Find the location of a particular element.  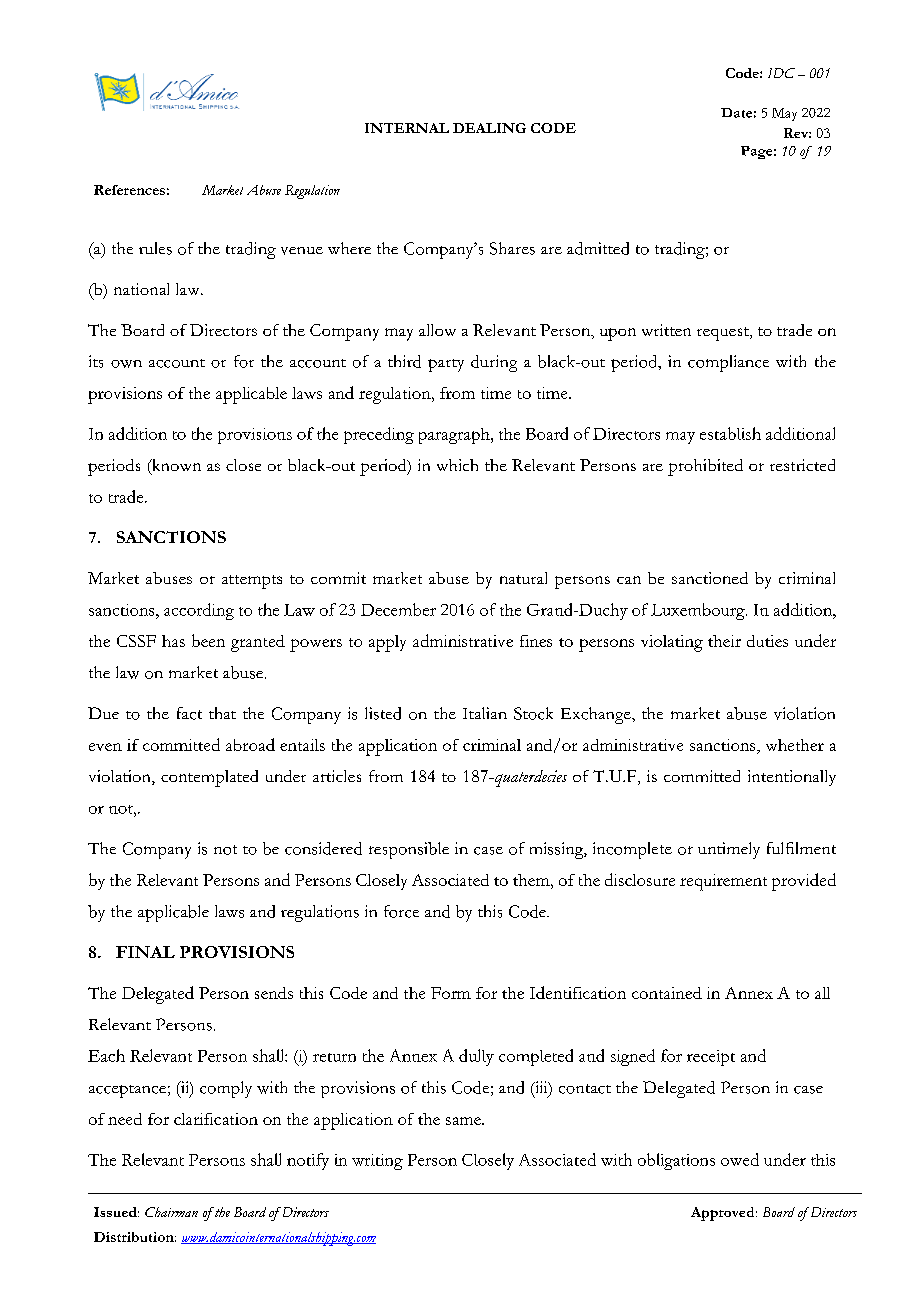

apply is located at coordinates (387, 643).
